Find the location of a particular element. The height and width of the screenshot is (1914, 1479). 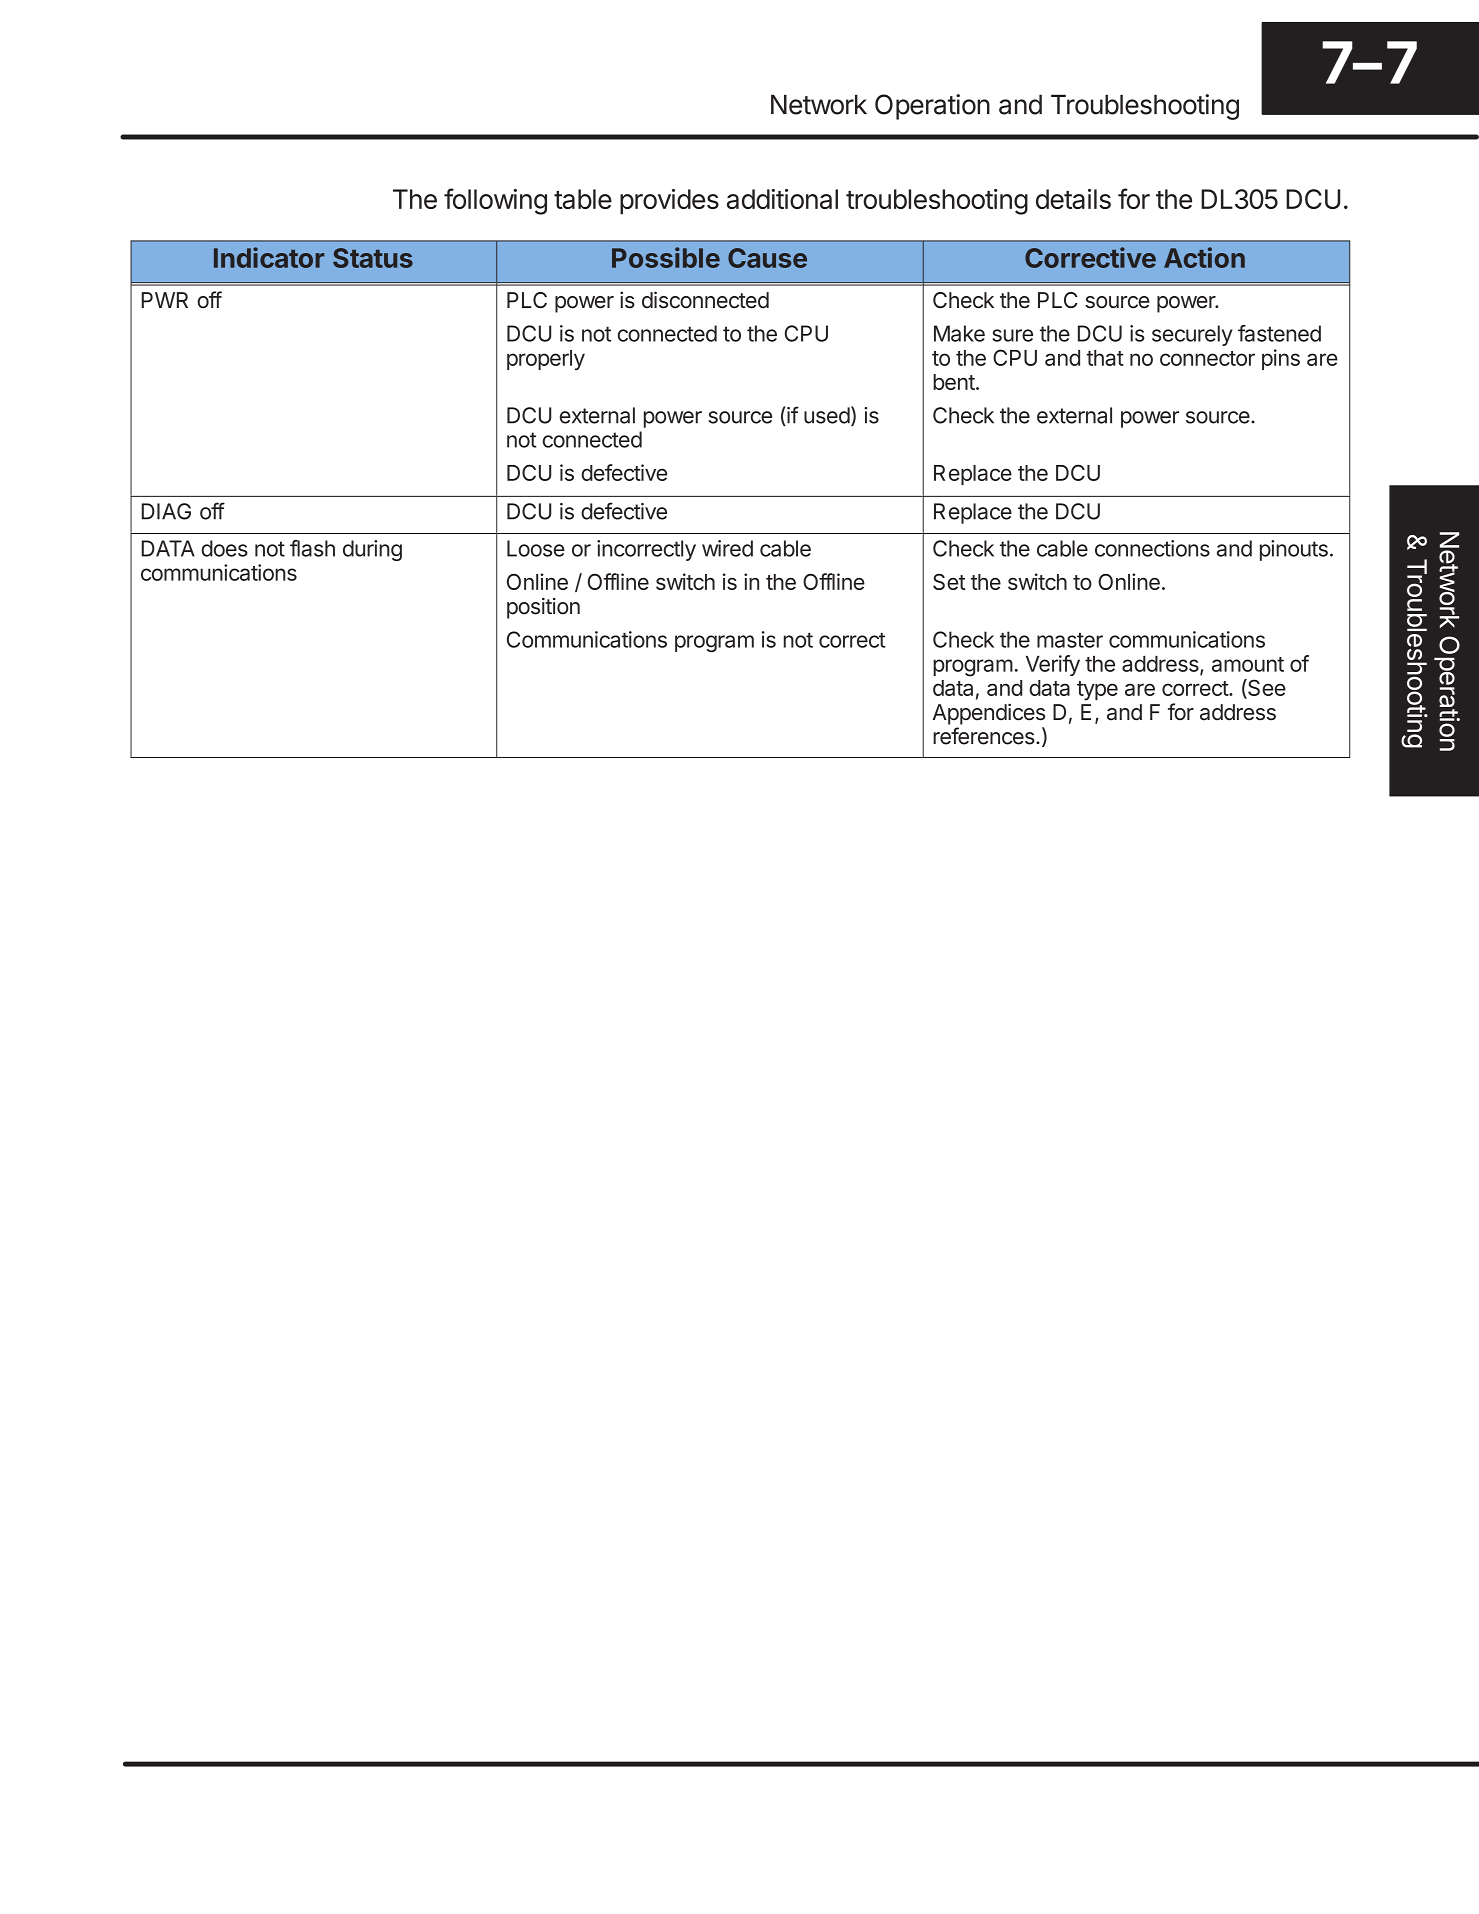

securely is located at coordinates (1192, 335).
